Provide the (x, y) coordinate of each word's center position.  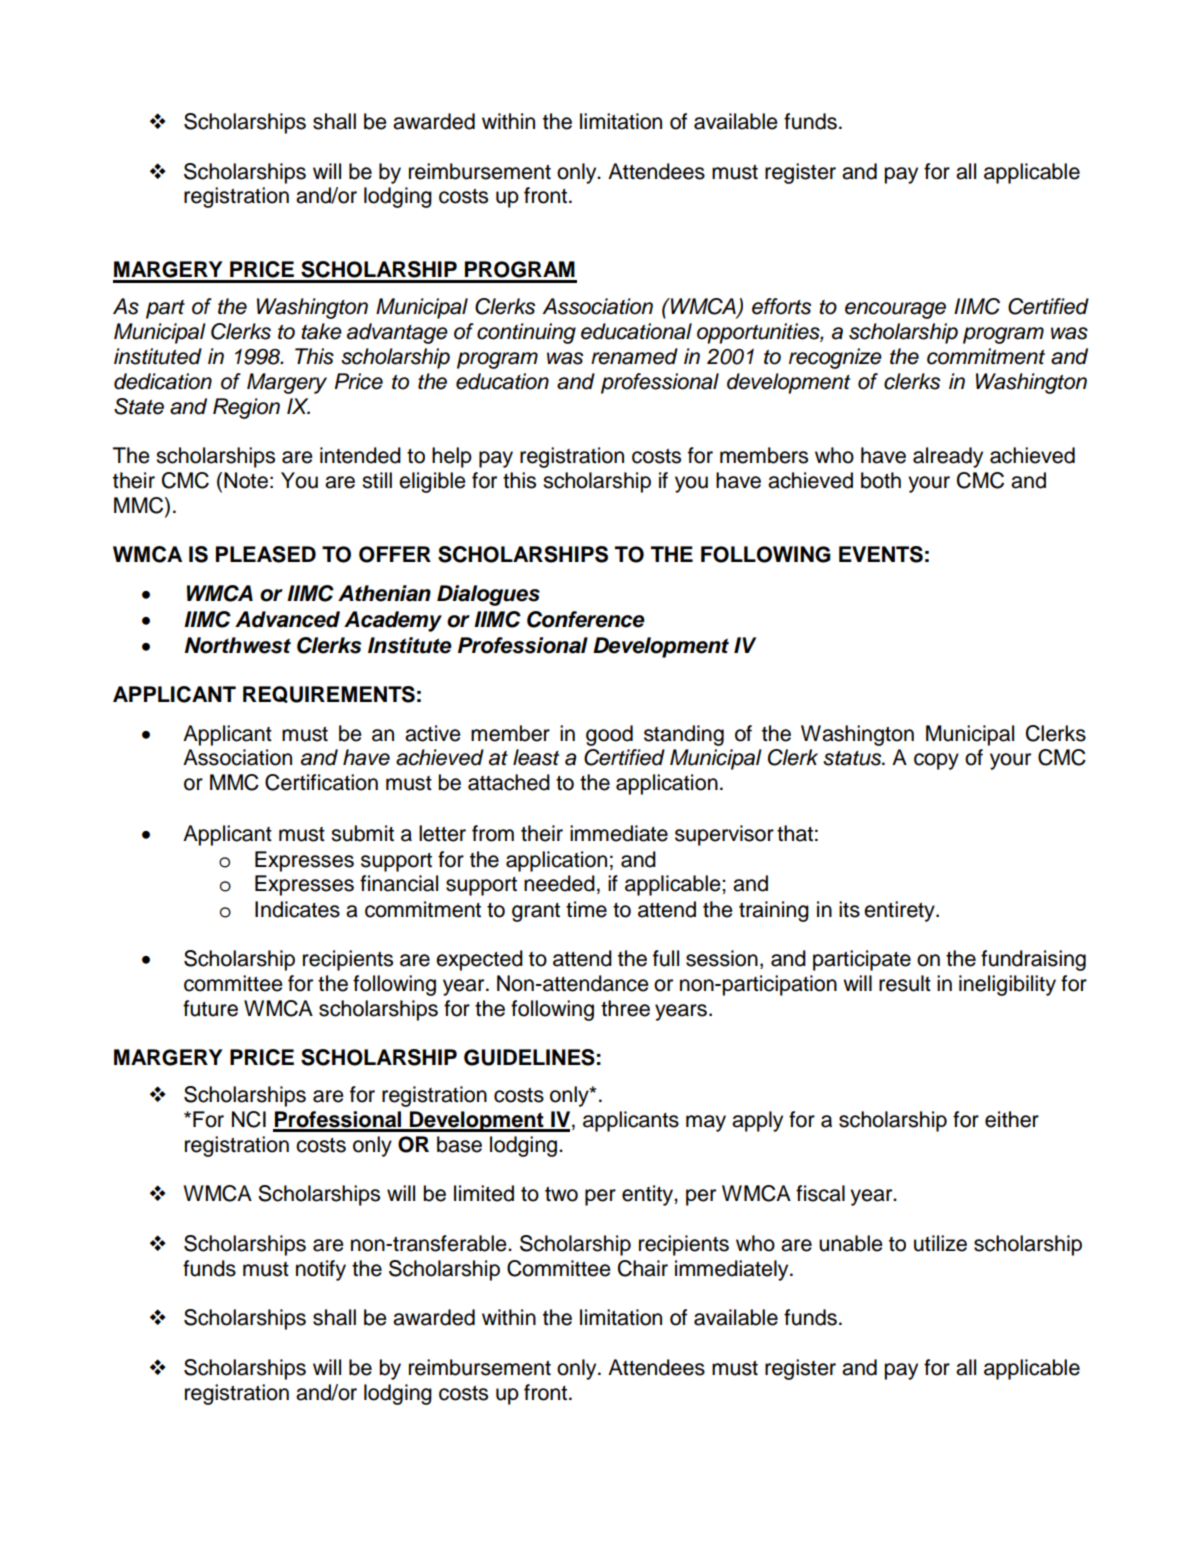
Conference (586, 619)
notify (321, 1270)
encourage (895, 310)
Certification (321, 782)
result (905, 983)
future (210, 1008)
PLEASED (266, 554)
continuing (526, 333)
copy (936, 761)
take (321, 331)
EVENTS (881, 554)
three (625, 1008)
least (536, 757)
